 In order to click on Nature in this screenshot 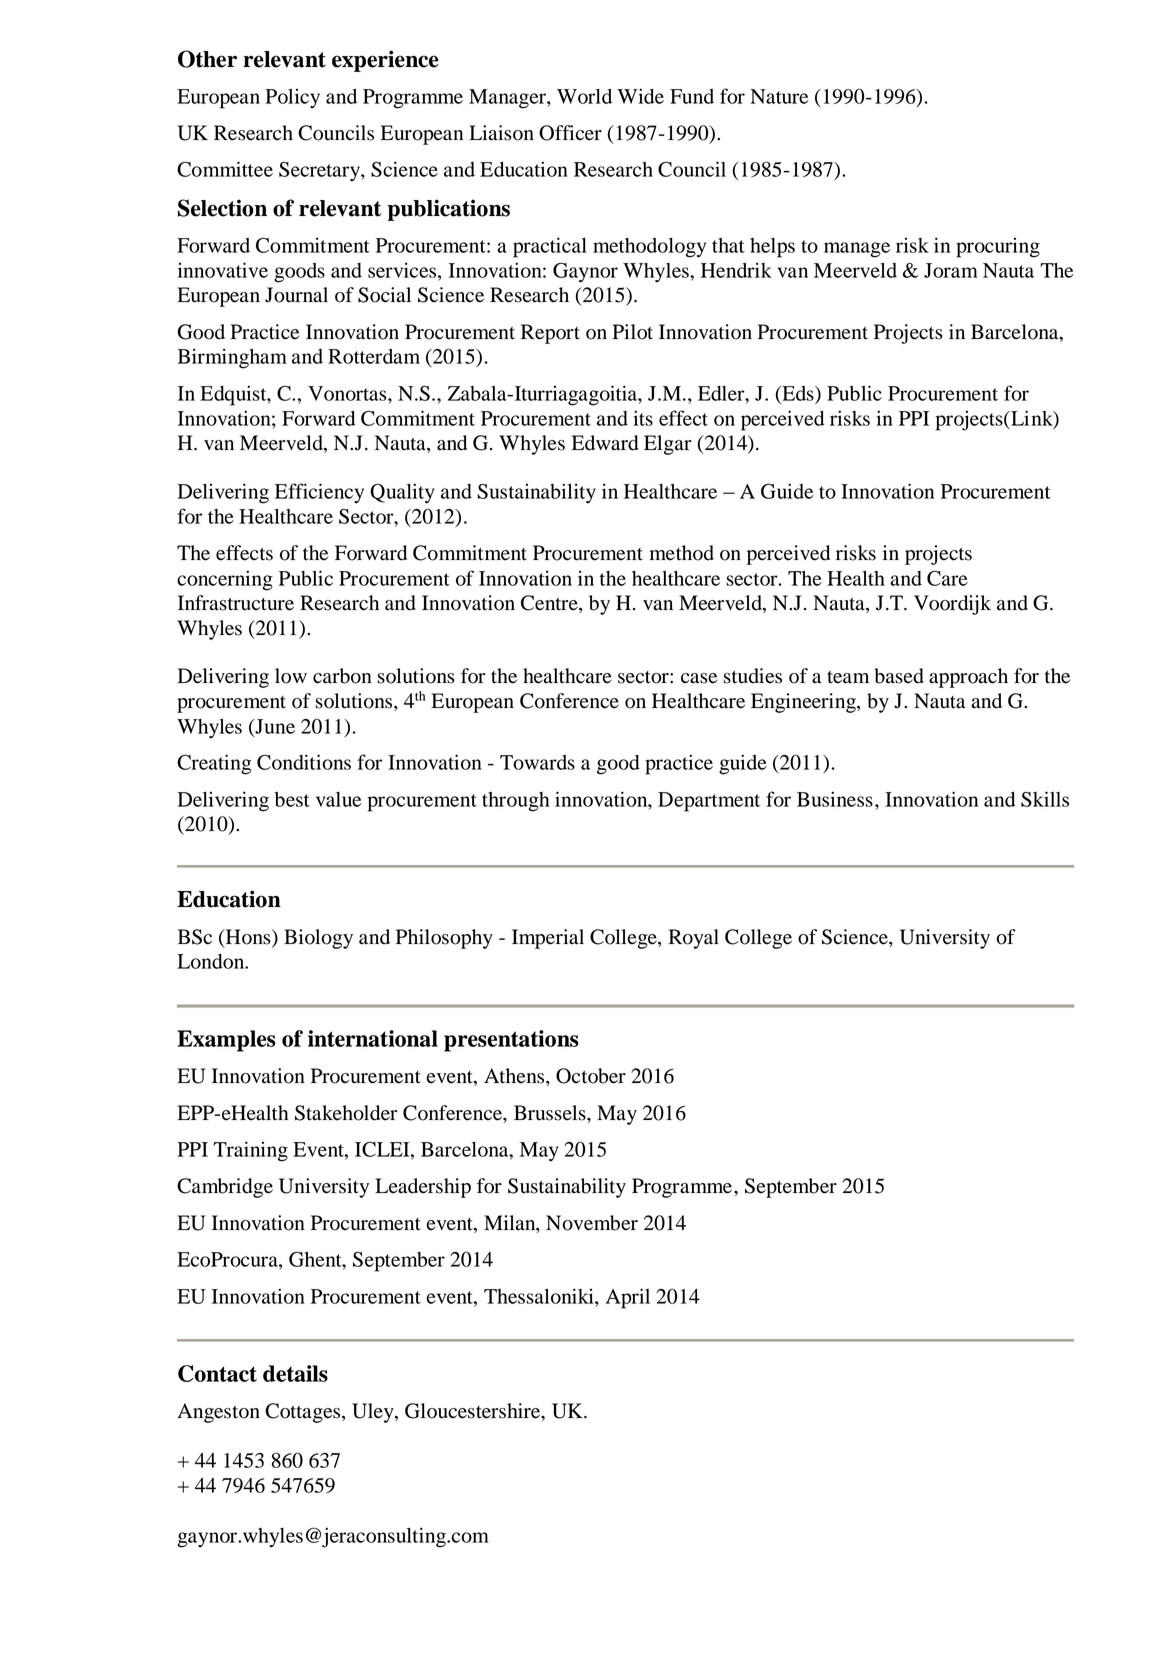, I will do `click(779, 96)`.
